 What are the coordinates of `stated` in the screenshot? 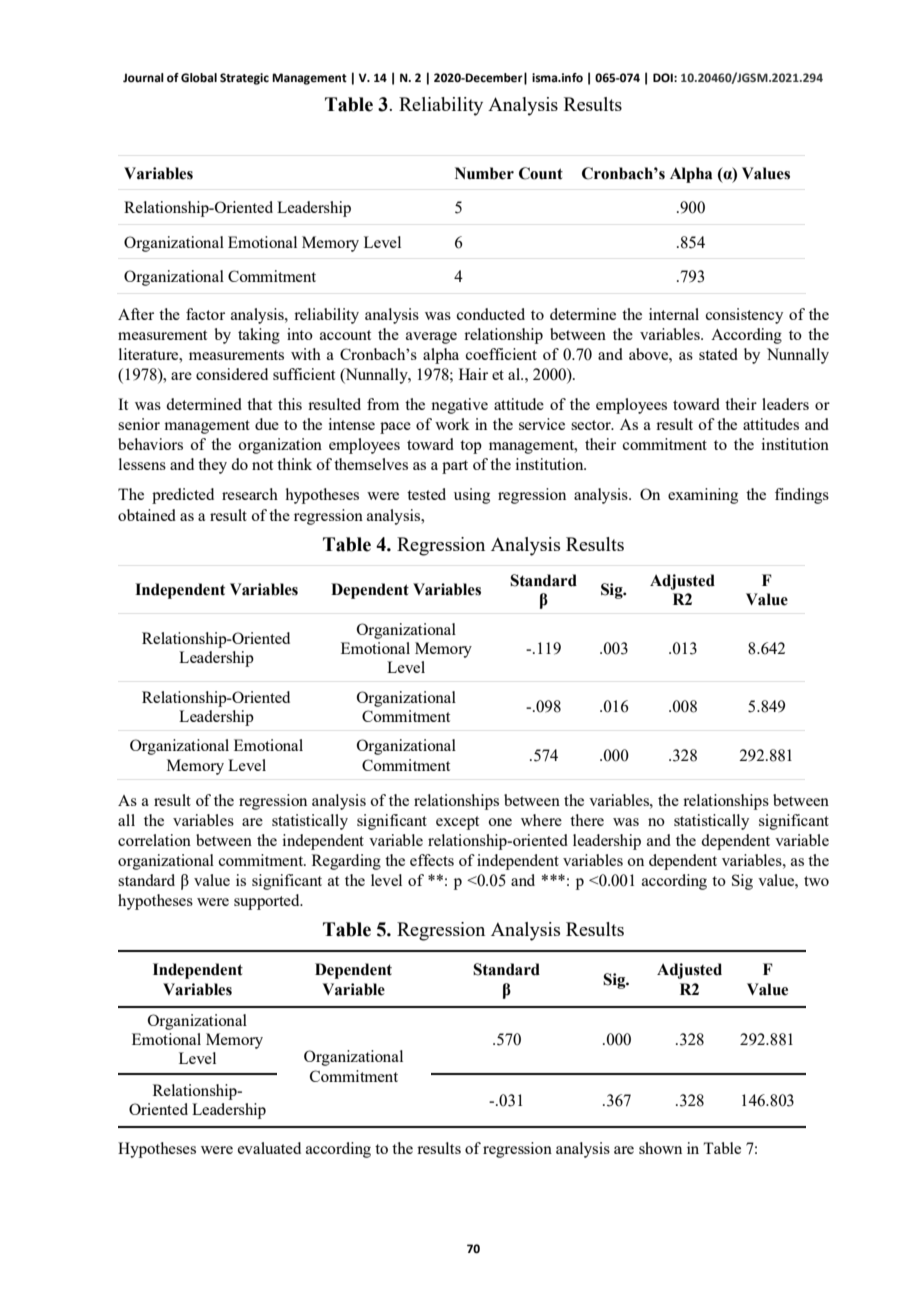 It's located at (718, 354).
